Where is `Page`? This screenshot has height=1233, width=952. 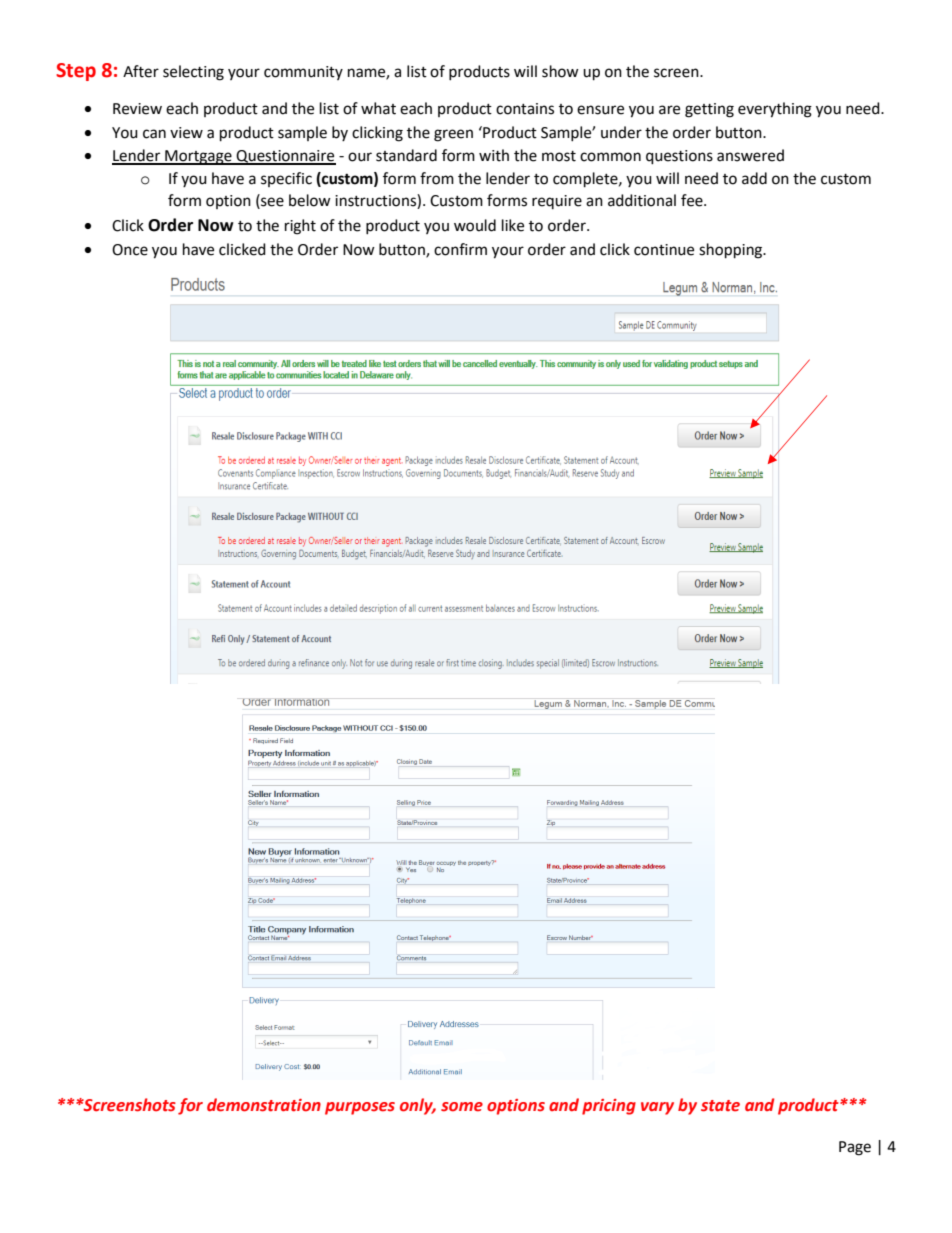 Page is located at coordinates (855, 1148).
